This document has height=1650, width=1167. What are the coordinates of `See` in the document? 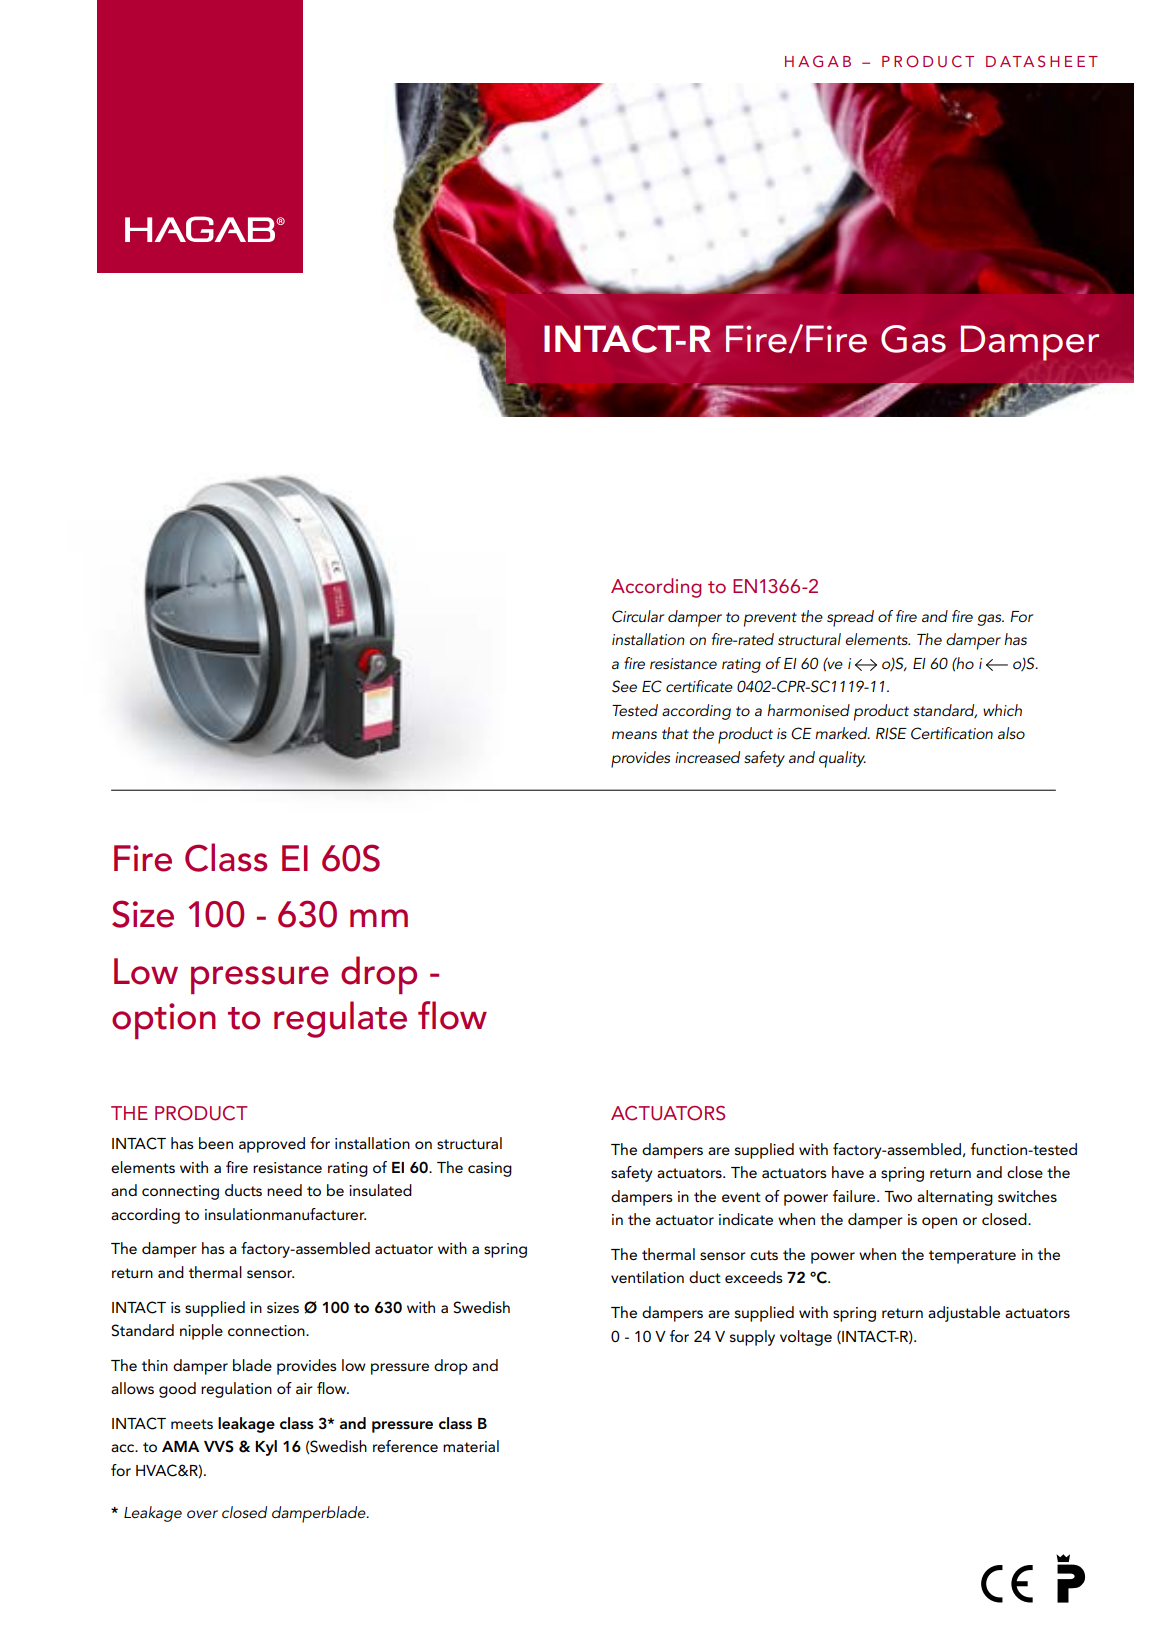 It's located at (624, 686).
